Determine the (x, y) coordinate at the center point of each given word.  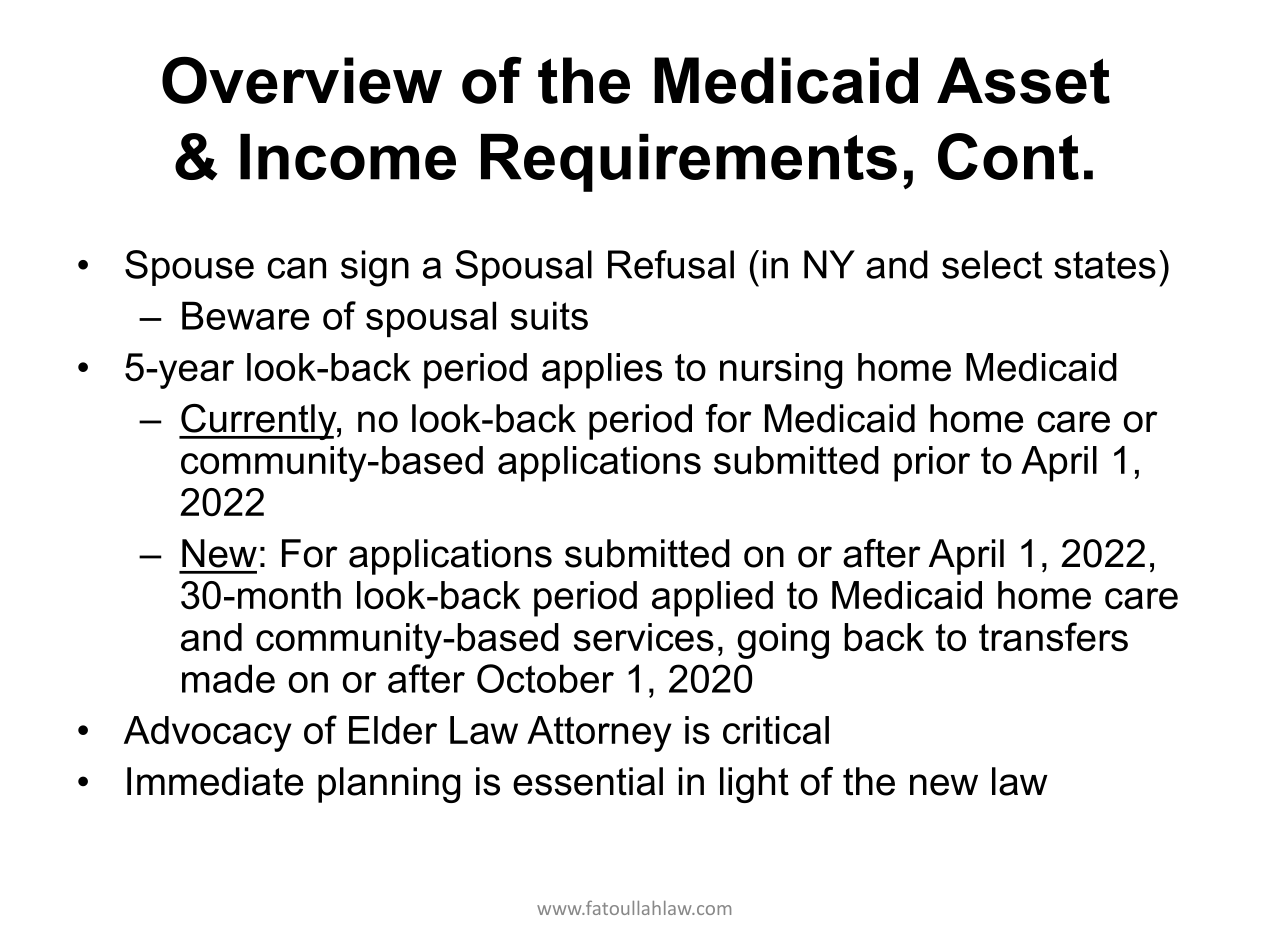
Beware (245, 315)
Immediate (215, 781)
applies (602, 371)
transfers (1053, 636)
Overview (302, 80)
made (228, 678)
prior (932, 464)
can (296, 268)
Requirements (689, 163)
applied (712, 599)
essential (588, 781)
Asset (1023, 80)
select (992, 264)
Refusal (671, 264)
